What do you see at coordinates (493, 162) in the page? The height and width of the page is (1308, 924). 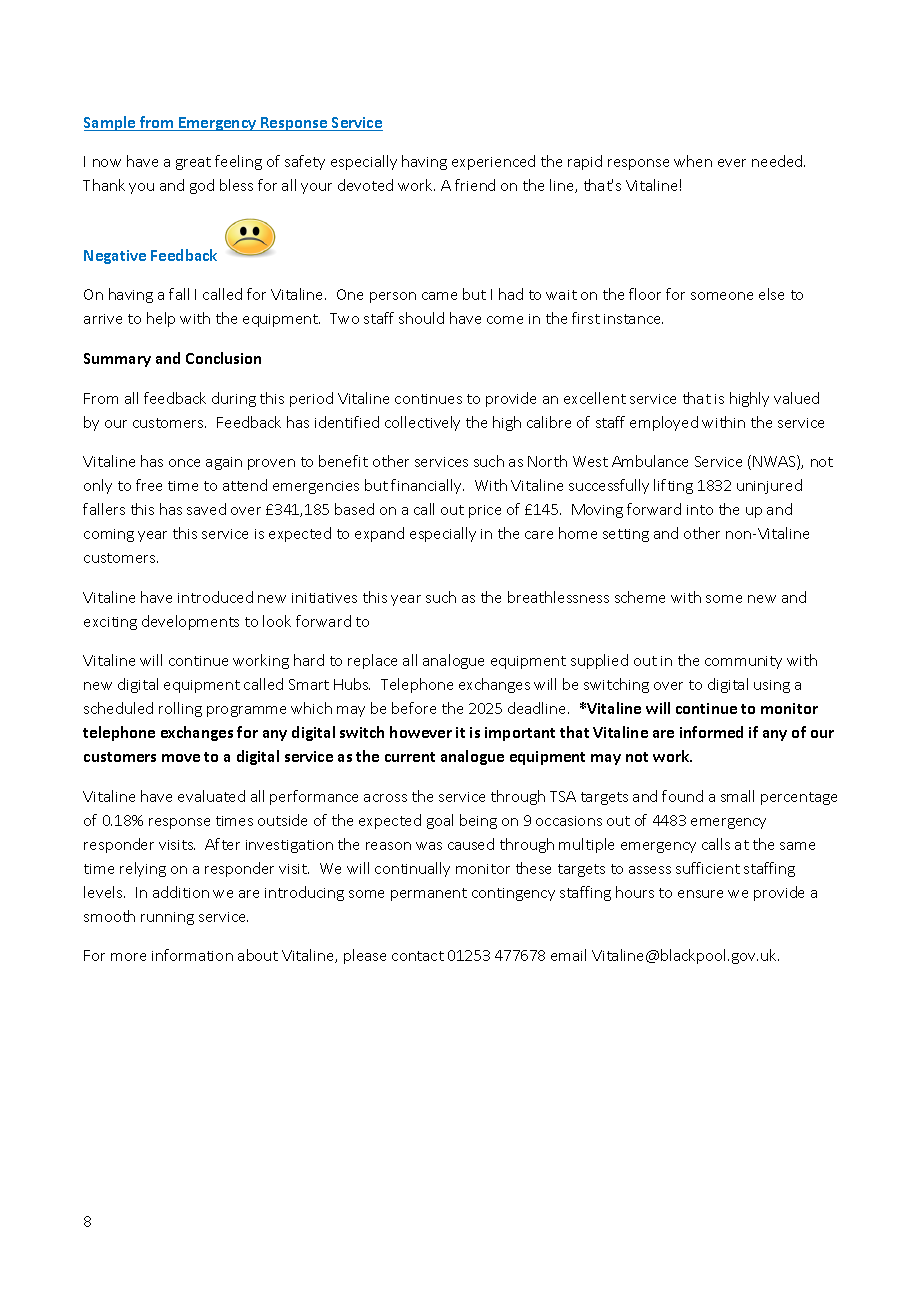 I see `experienced` at bounding box center [493, 162].
